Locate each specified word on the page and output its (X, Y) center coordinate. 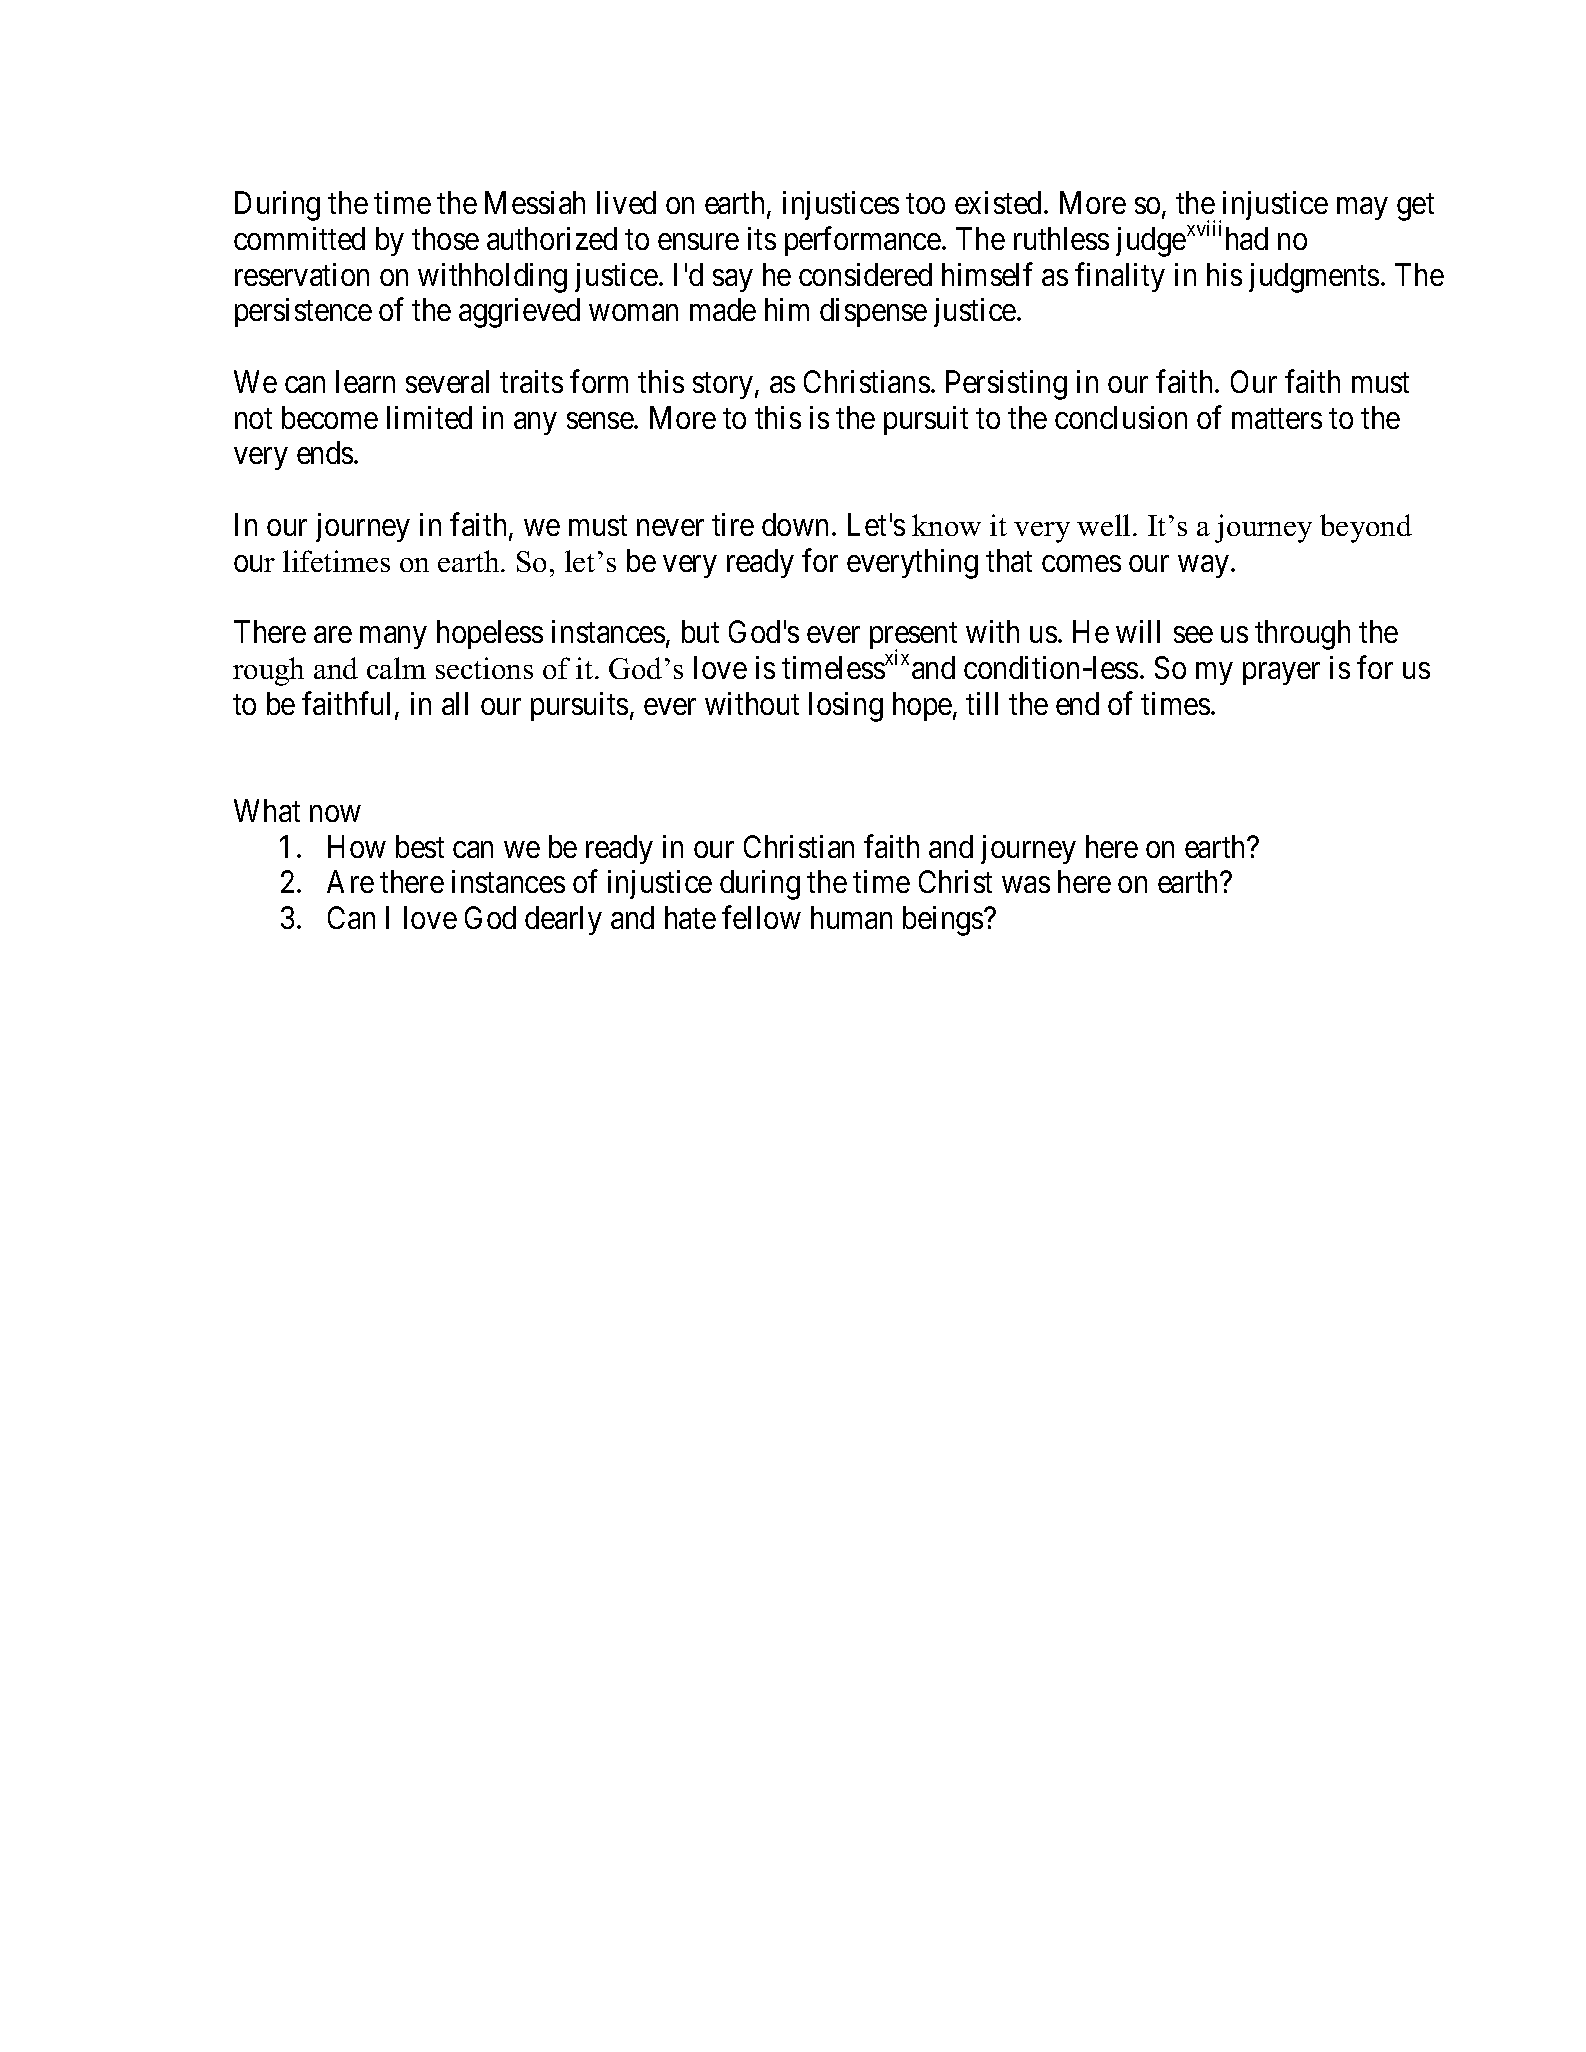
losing (846, 707)
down (795, 524)
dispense (873, 312)
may (1362, 209)
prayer (1281, 674)
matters (1277, 419)
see (1193, 635)
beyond (1366, 528)
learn (365, 381)
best (420, 846)
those (445, 238)
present (913, 637)
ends (325, 452)
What (267, 810)
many (393, 638)
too (925, 204)
